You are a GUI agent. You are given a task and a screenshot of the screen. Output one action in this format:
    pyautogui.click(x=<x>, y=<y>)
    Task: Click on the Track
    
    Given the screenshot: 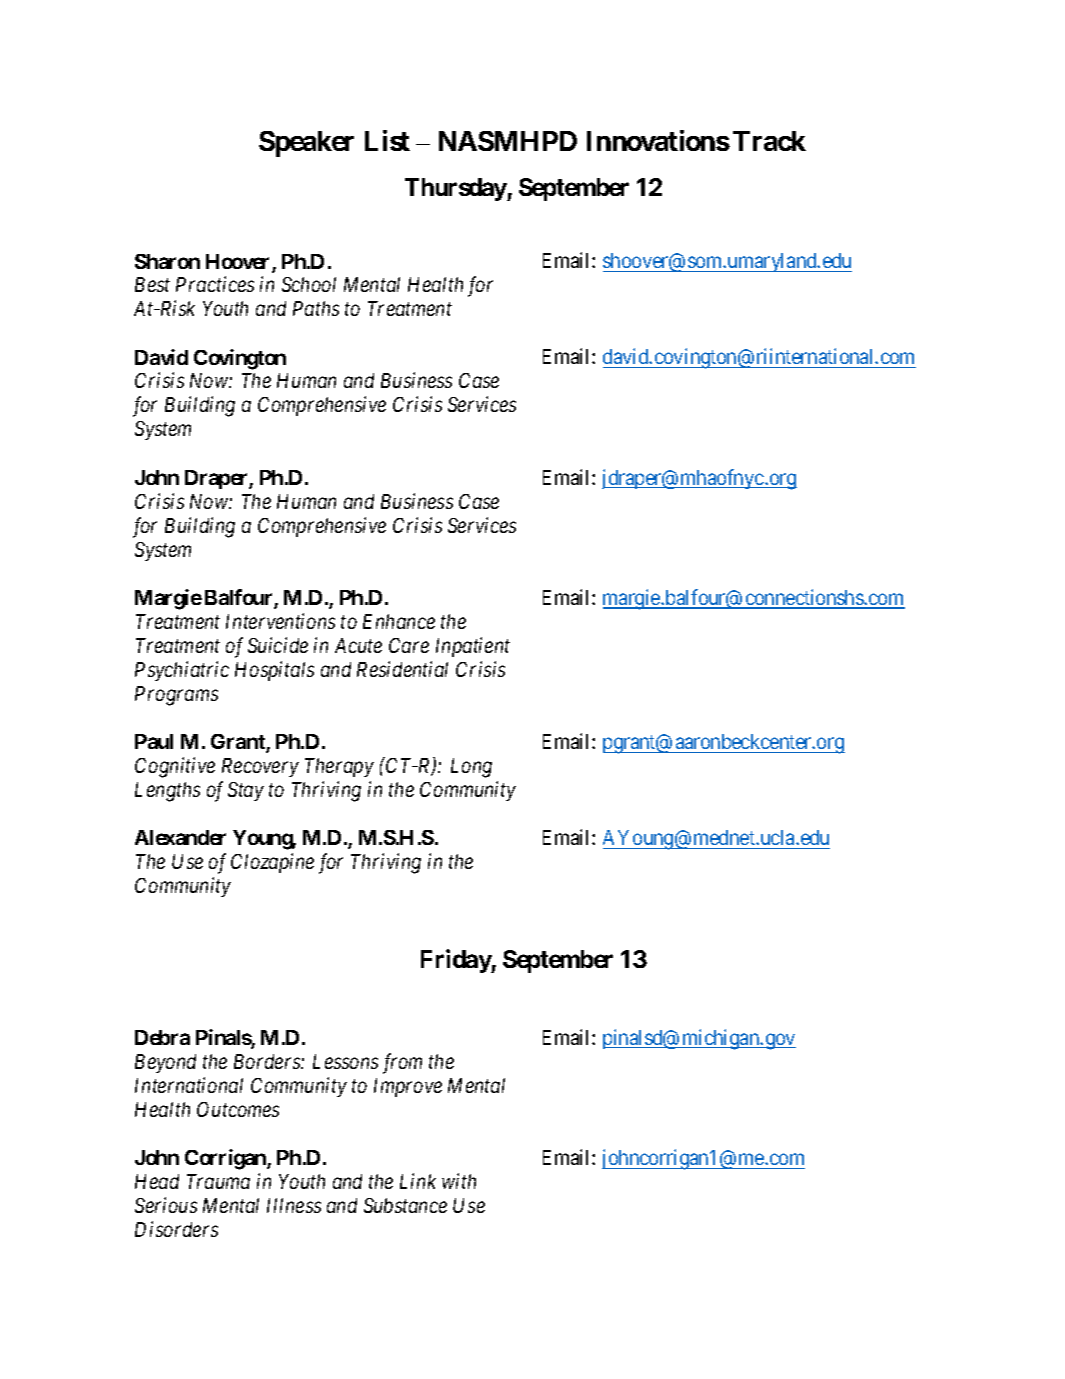 What is the action you would take?
    pyautogui.click(x=769, y=141)
